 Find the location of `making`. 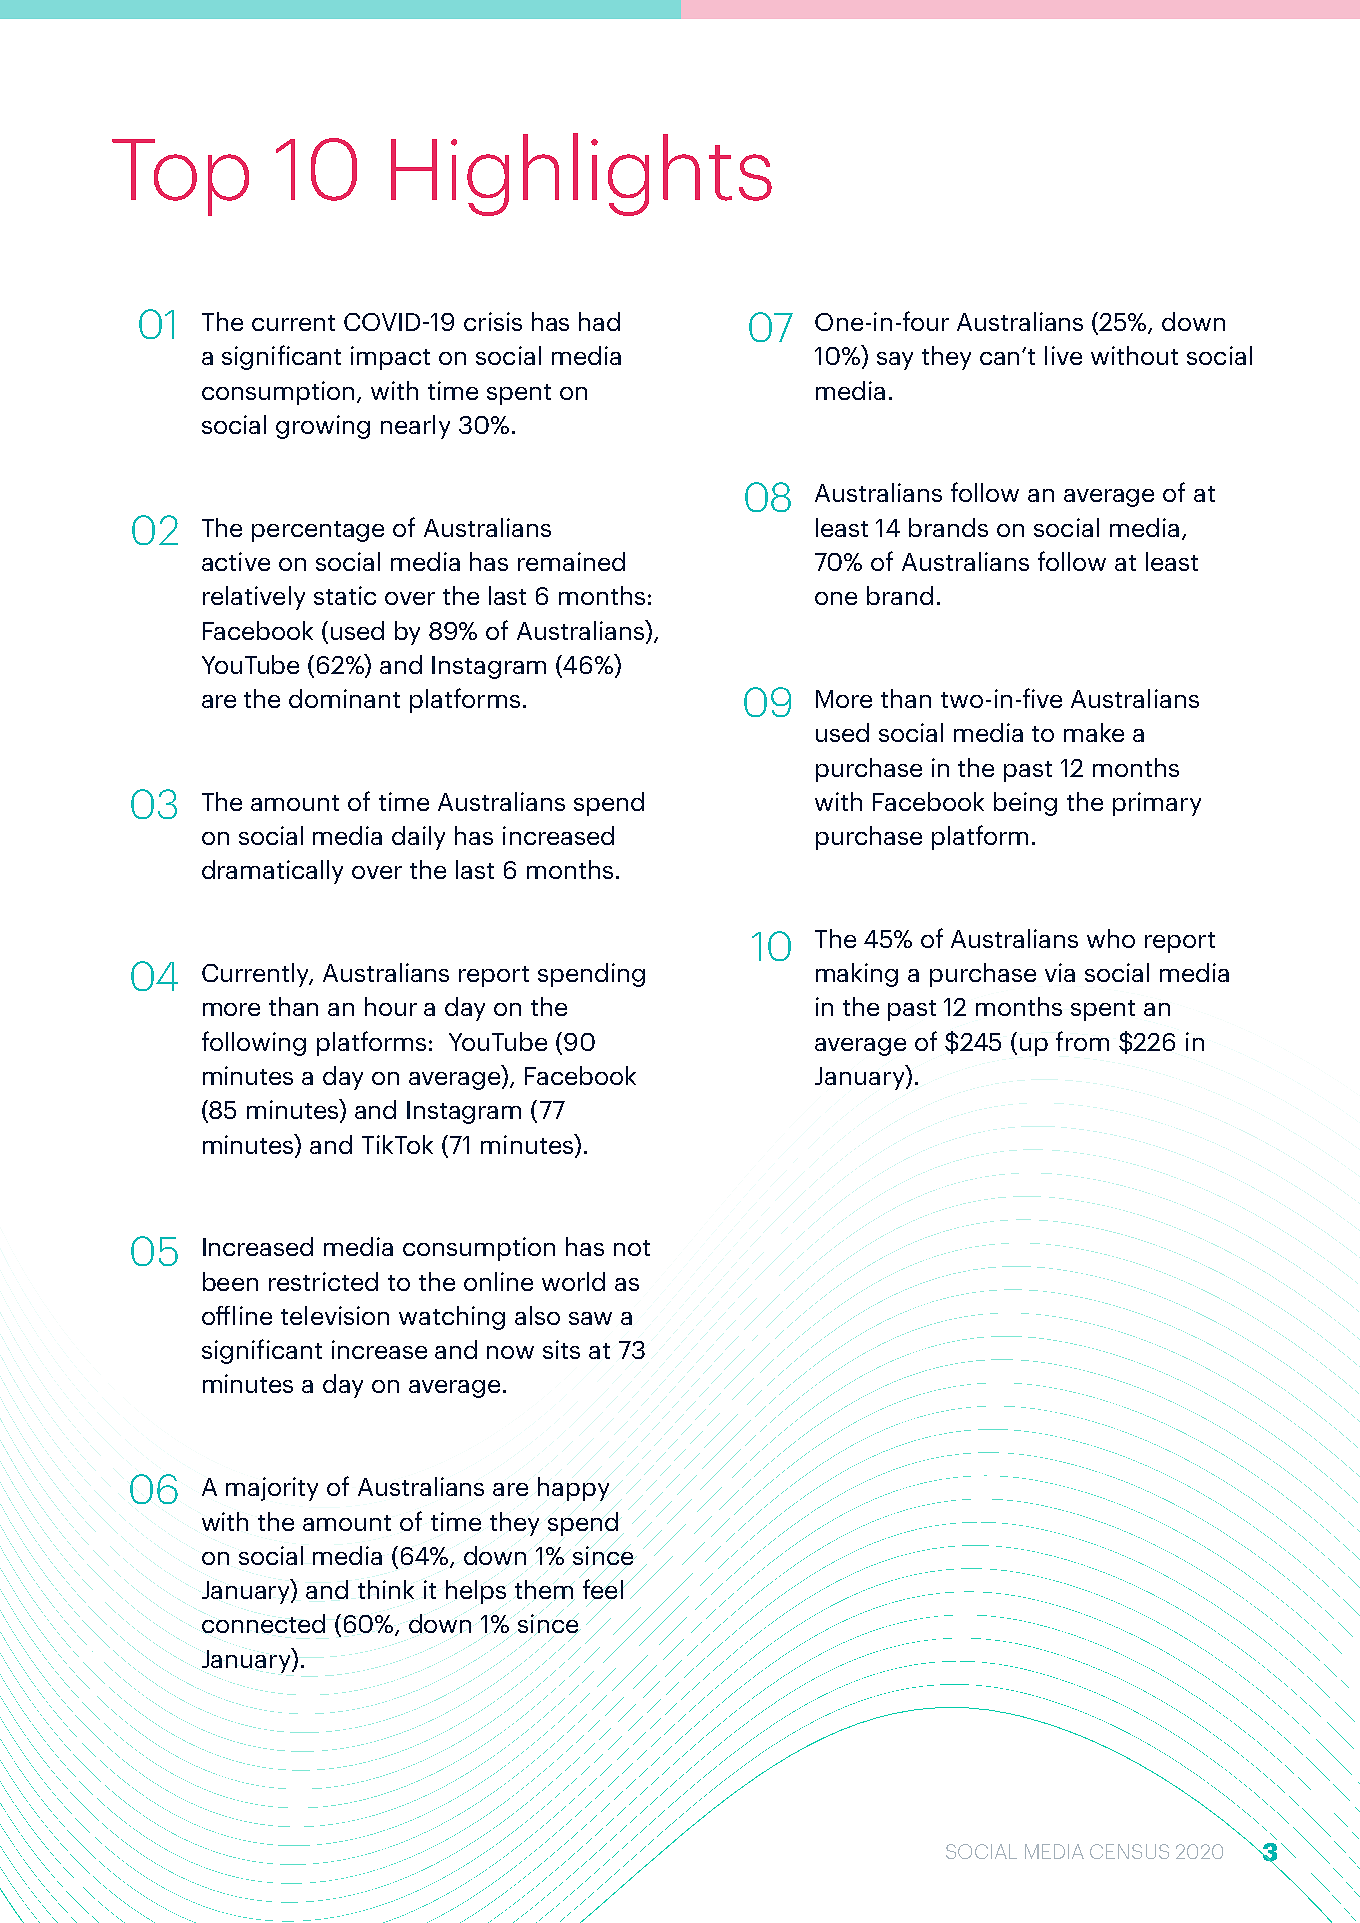

making is located at coordinates (857, 975).
